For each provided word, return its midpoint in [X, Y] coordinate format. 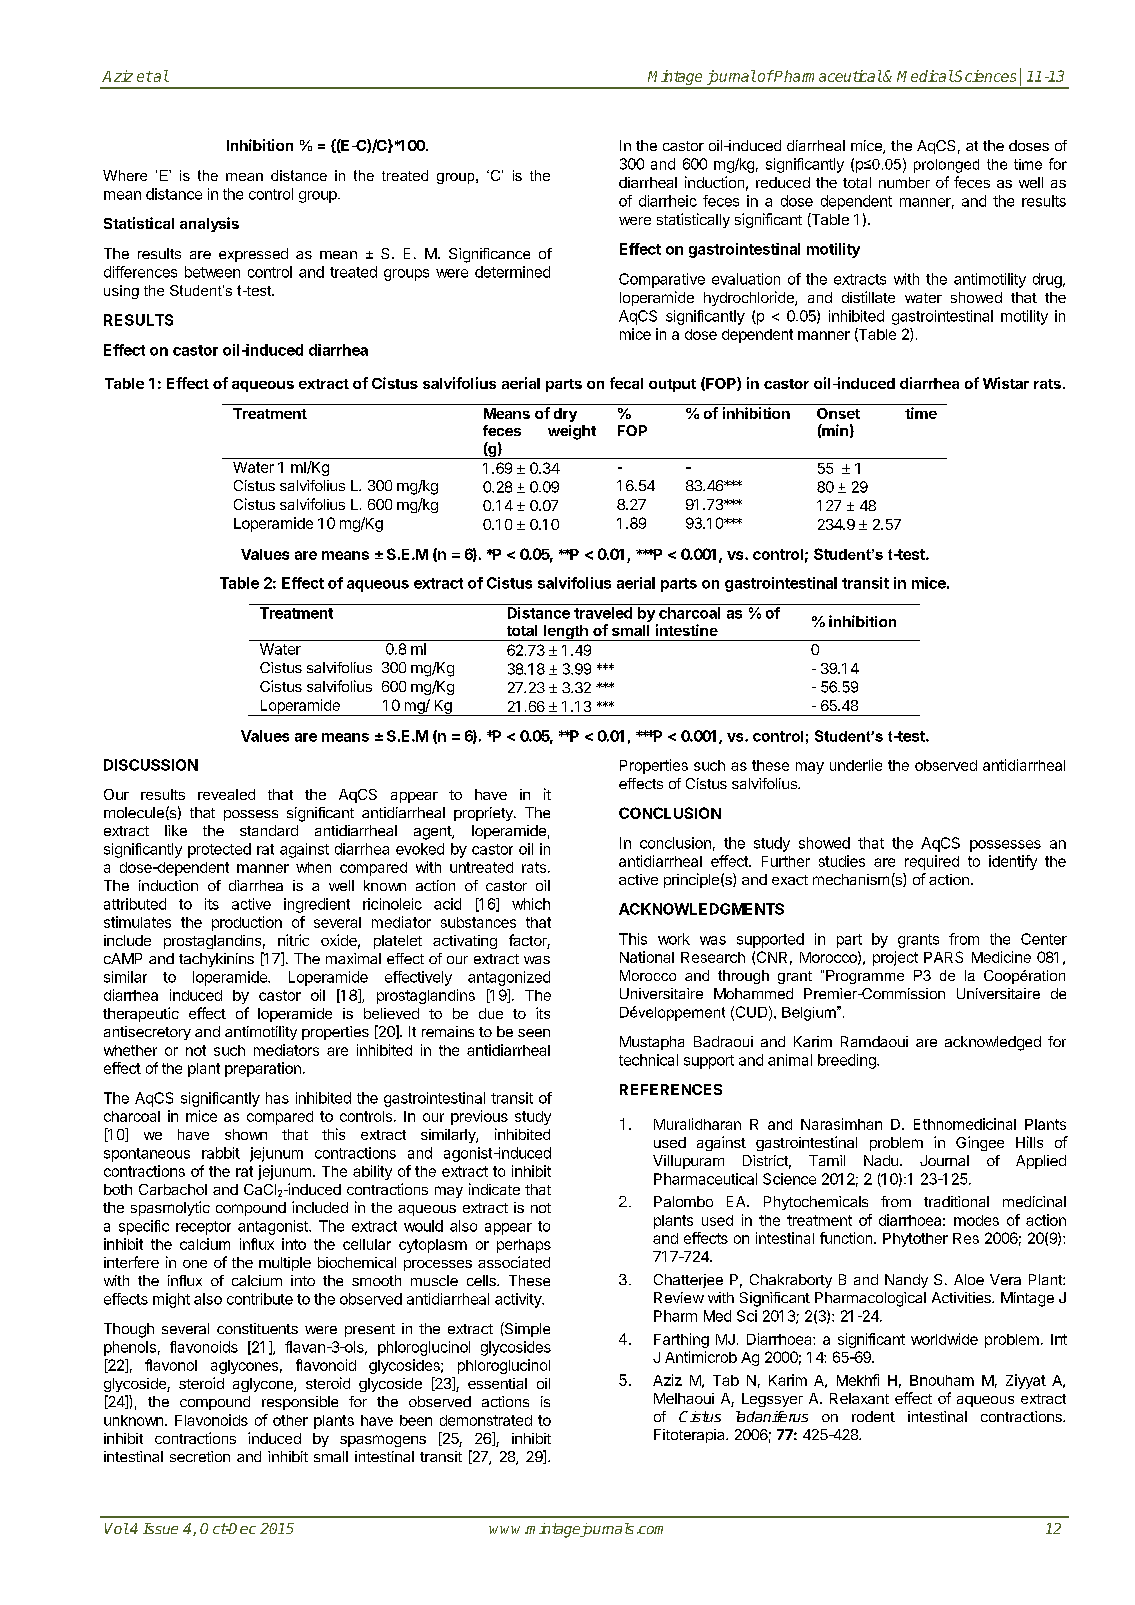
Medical [925, 76]
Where [125, 175]
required [932, 862]
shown [246, 1134]
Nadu [881, 1160]
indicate [494, 1189]
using [121, 292]
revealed [226, 794]
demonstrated [486, 1420]
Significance [489, 255]
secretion [200, 1456]
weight [572, 432]
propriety [484, 814]
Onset [838, 413]
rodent [873, 1416]
